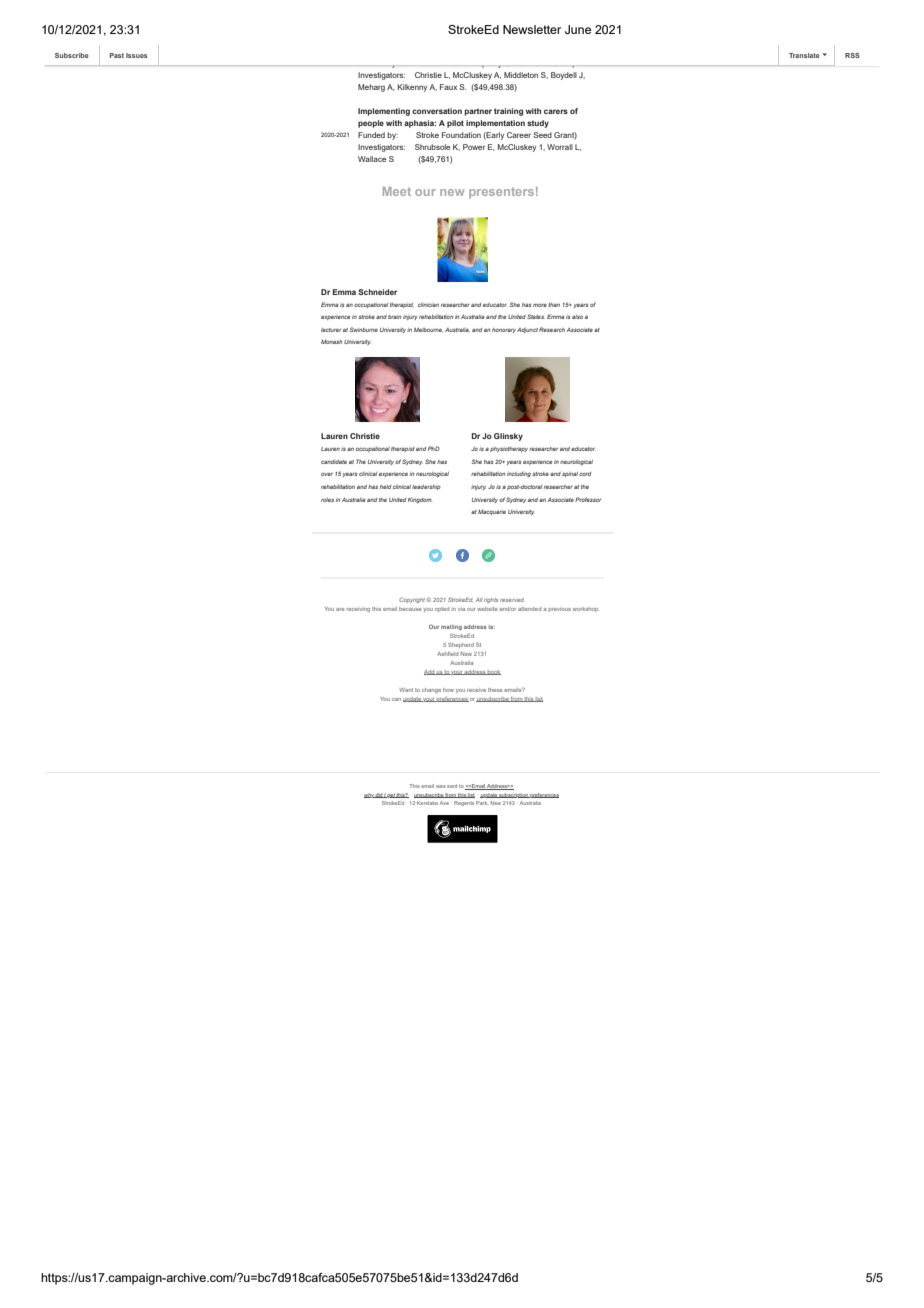 The image size is (924, 1308). I want to click on Meet, so click(397, 191).
